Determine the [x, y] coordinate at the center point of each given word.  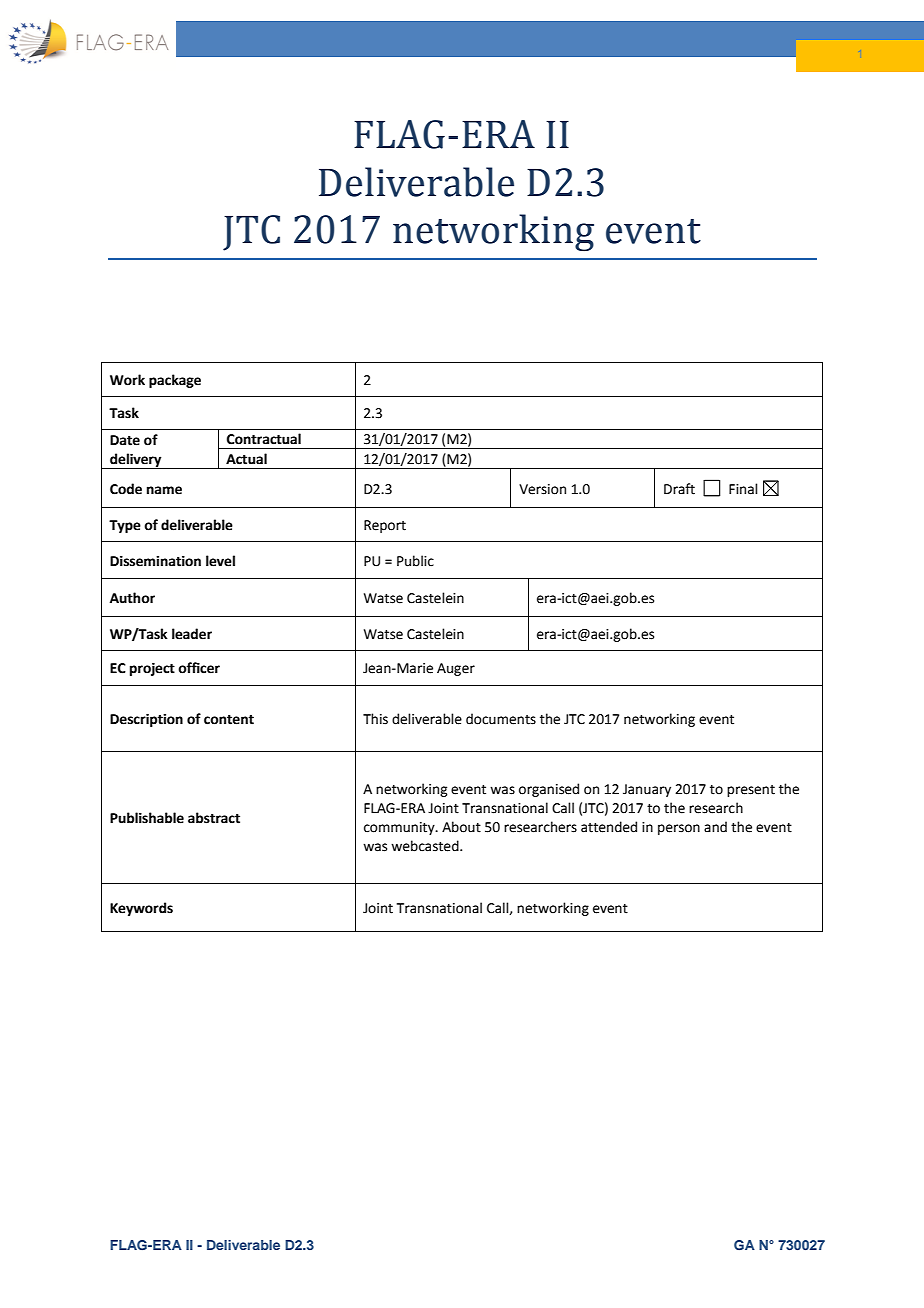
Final [743, 489]
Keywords [141, 909]
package [175, 381]
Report [385, 526]
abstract [214, 818]
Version [542, 489]
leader [192, 634]
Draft [679, 489]
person [679, 829]
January [647, 790]
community [400, 828]
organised [549, 790]
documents [501, 719]
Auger [456, 669]
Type [125, 526]
